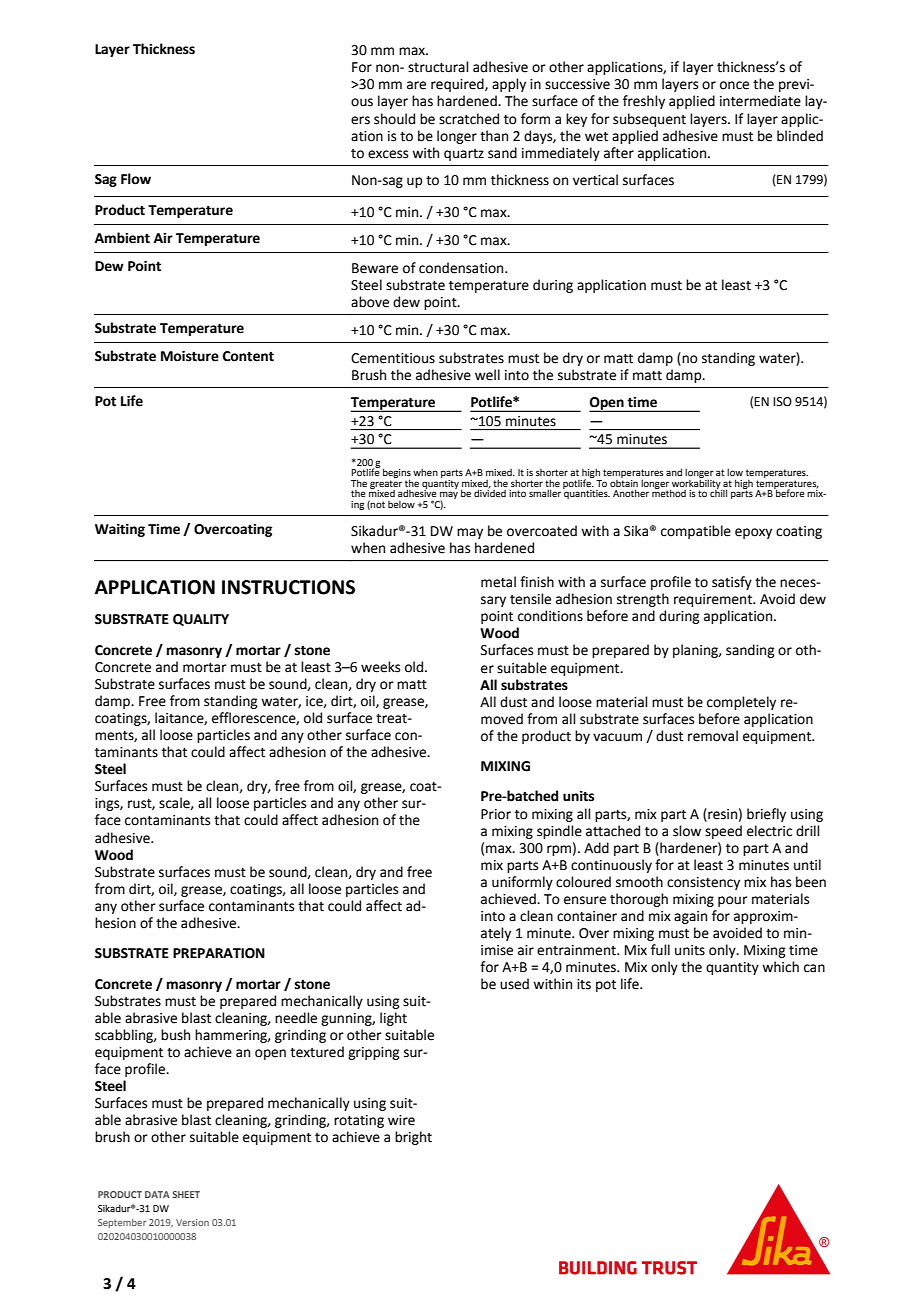 The image size is (924, 1308). What do you see at coordinates (782, 402) in the document?
I see `ISO` at bounding box center [782, 402].
